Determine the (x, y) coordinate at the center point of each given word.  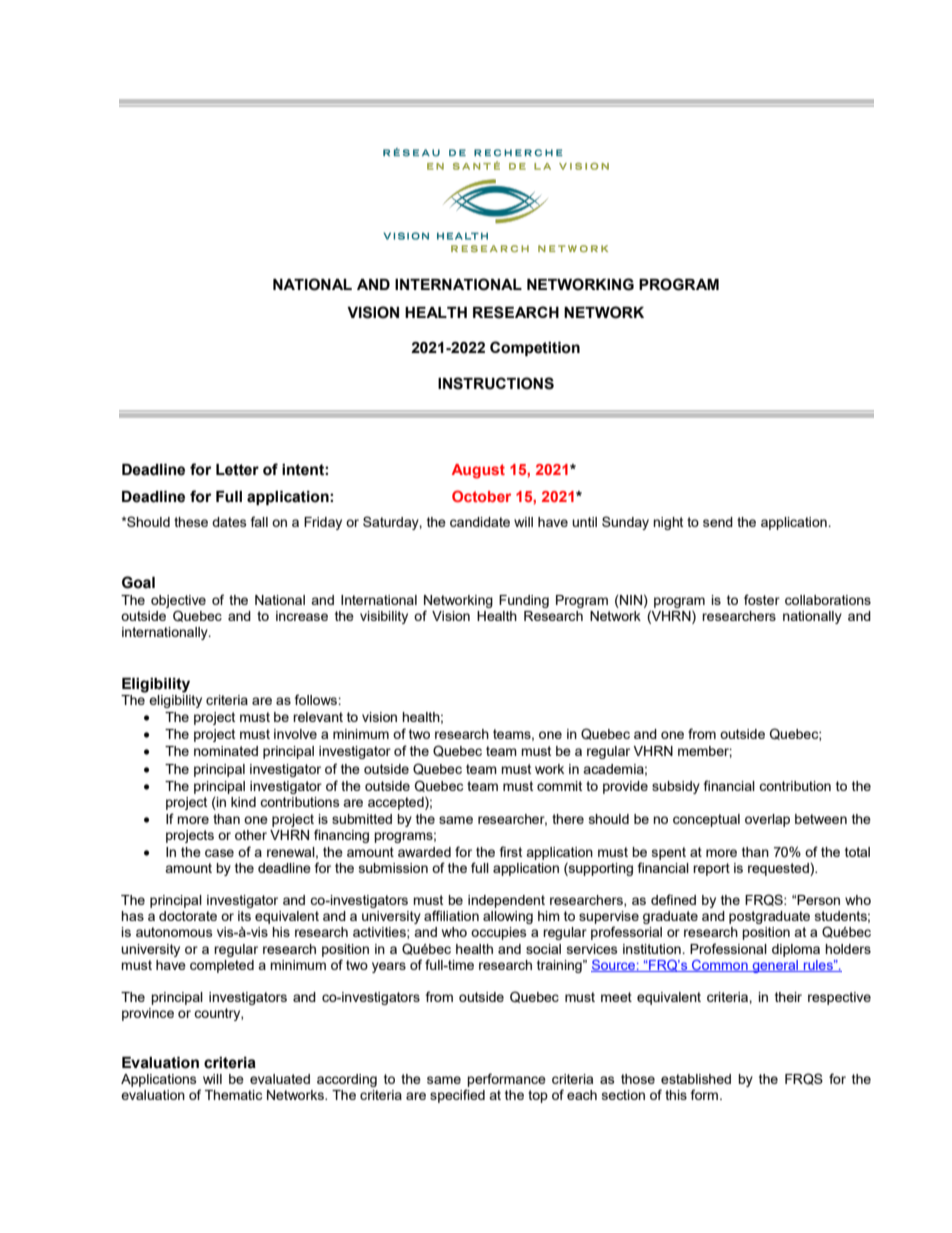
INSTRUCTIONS (496, 383)
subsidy (676, 787)
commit (559, 786)
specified (457, 1096)
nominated (226, 751)
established (696, 1079)
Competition (535, 348)
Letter (237, 470)
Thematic (233, 1095)
